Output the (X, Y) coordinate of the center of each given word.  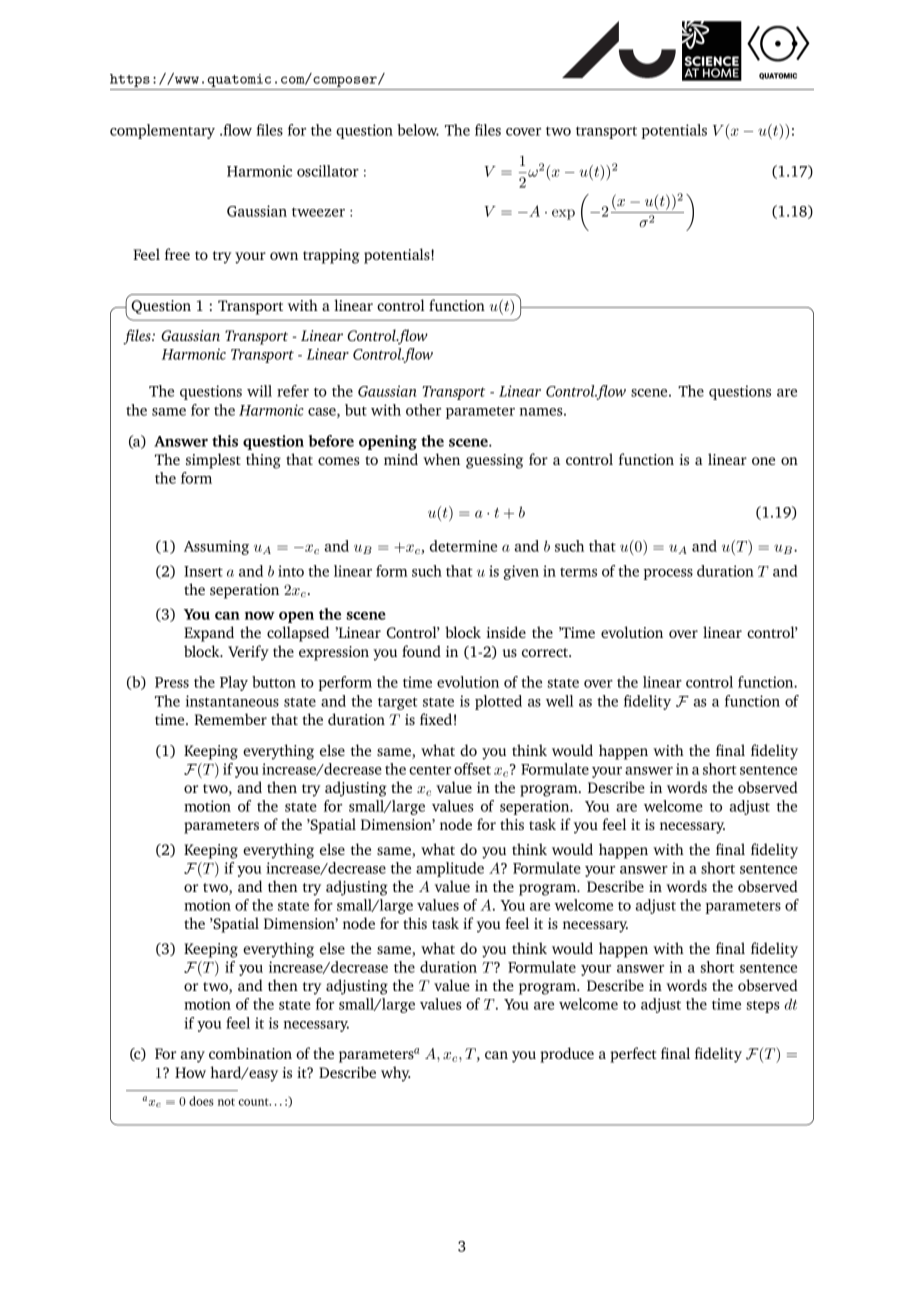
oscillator (328, 171)
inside (506, 632)
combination (250, 1053)
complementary (162, 131)
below (418, 130)
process (668, 574)
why (396, 1074)
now (260, 615)
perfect (633, 1055)
